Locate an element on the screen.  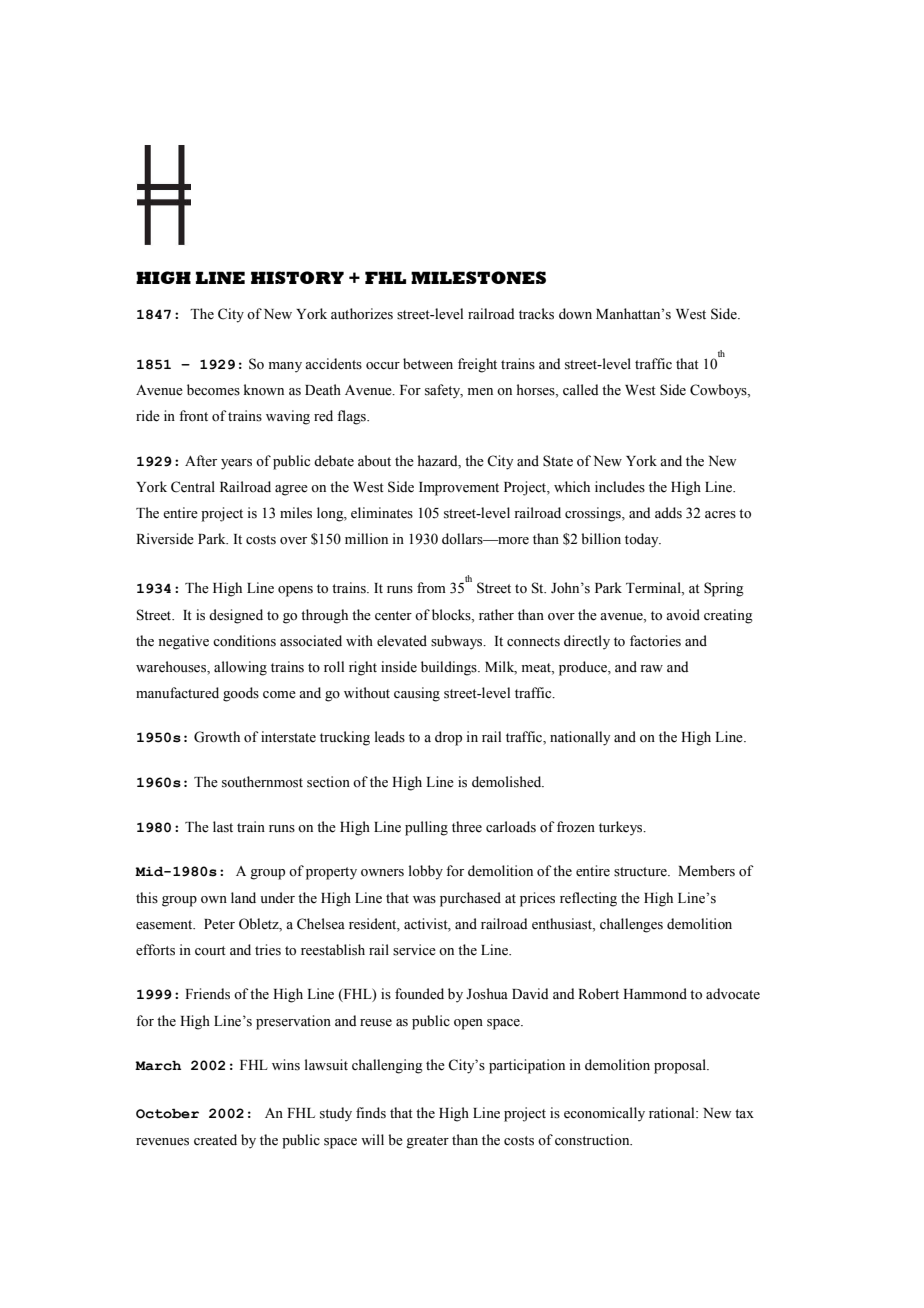
greater is located at coordinates (427, 1142).
